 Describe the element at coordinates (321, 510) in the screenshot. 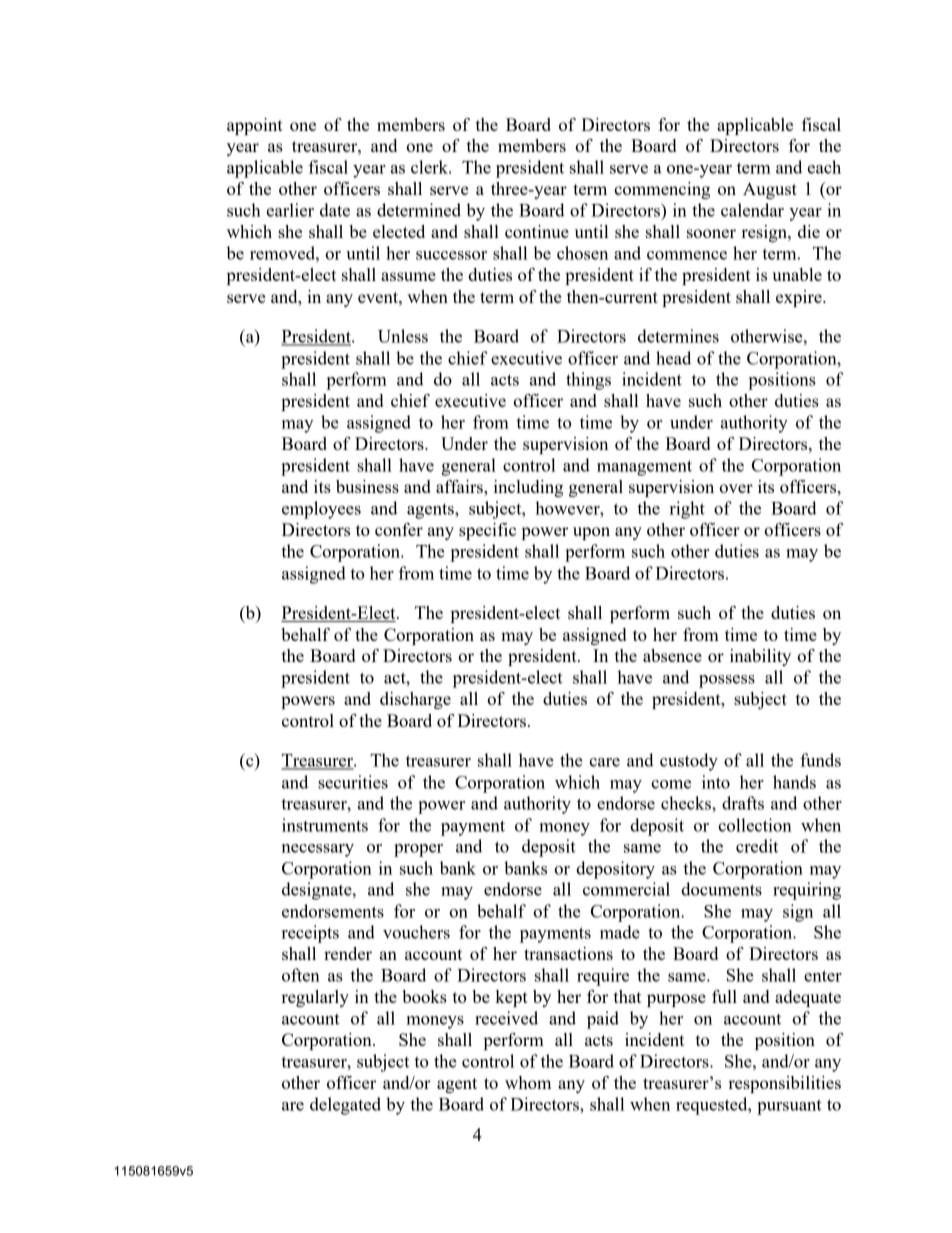

I see `employees` at that location.
